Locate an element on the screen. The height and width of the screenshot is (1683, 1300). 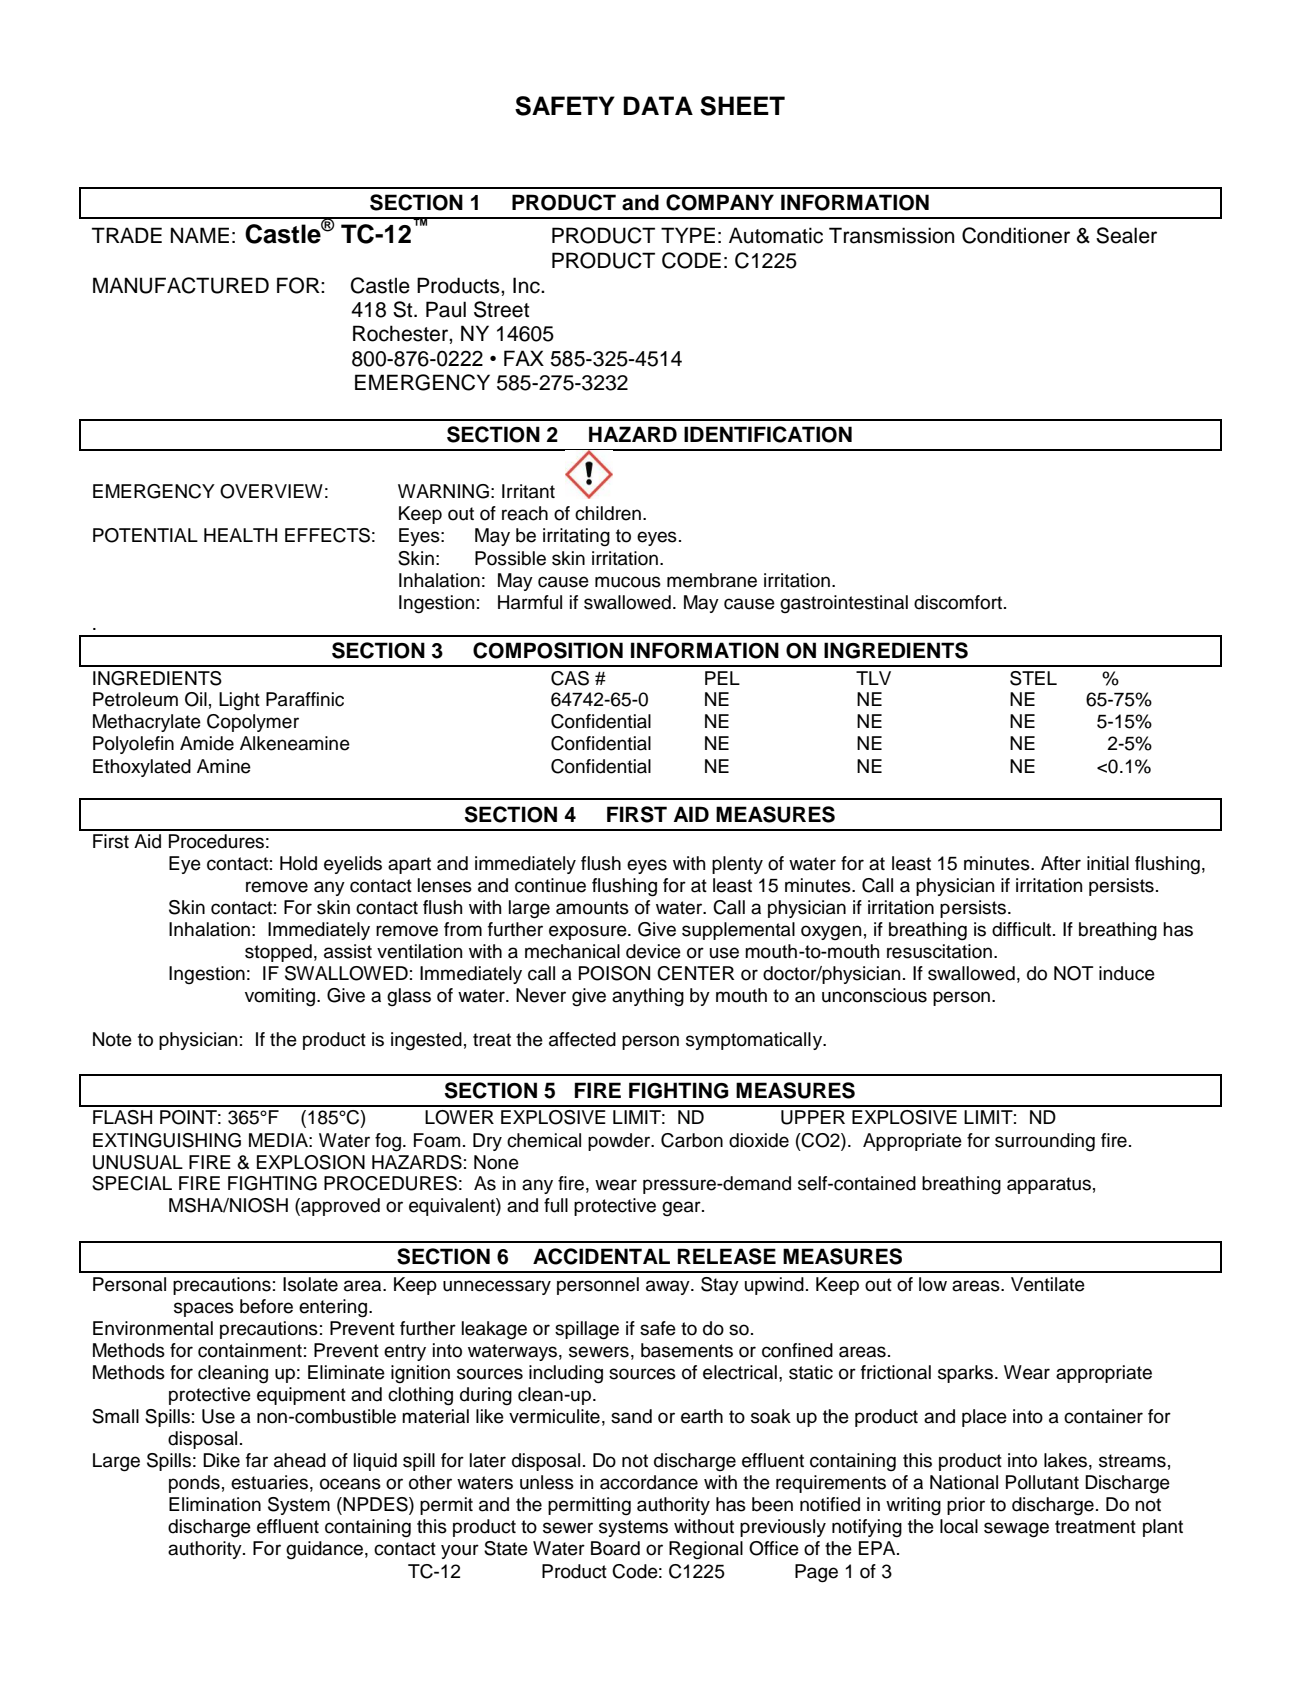
After is located at coordinates (1061, 863).
